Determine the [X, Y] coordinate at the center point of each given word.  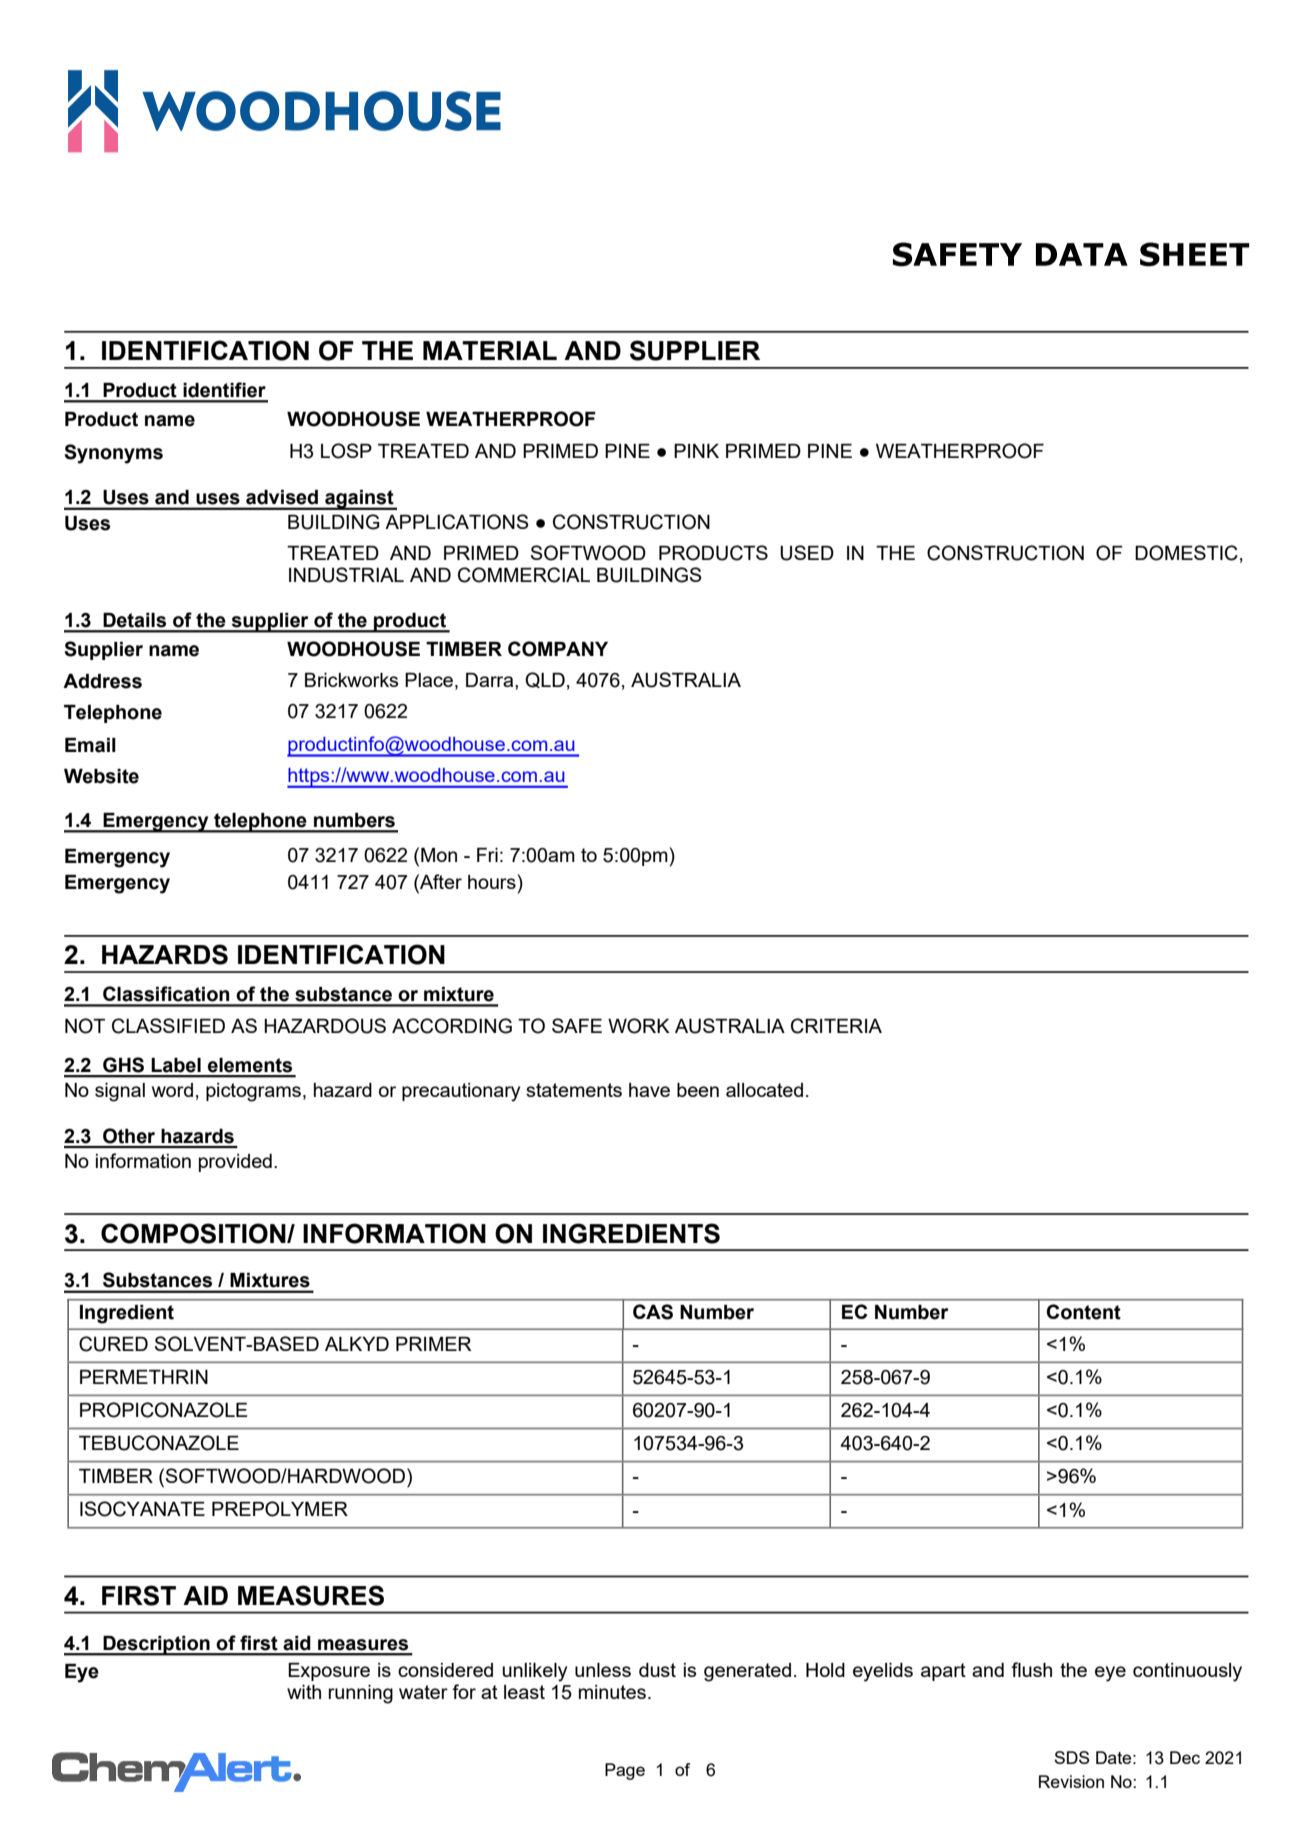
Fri [487, 855]
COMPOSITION [194, 1233]
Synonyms [113, 454]
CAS [653, 1312]
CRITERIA [836, 1026]
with [304, 1692]
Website [101, 776]
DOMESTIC [1186, 553]
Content [1084, 1312]
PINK [696, 451]
